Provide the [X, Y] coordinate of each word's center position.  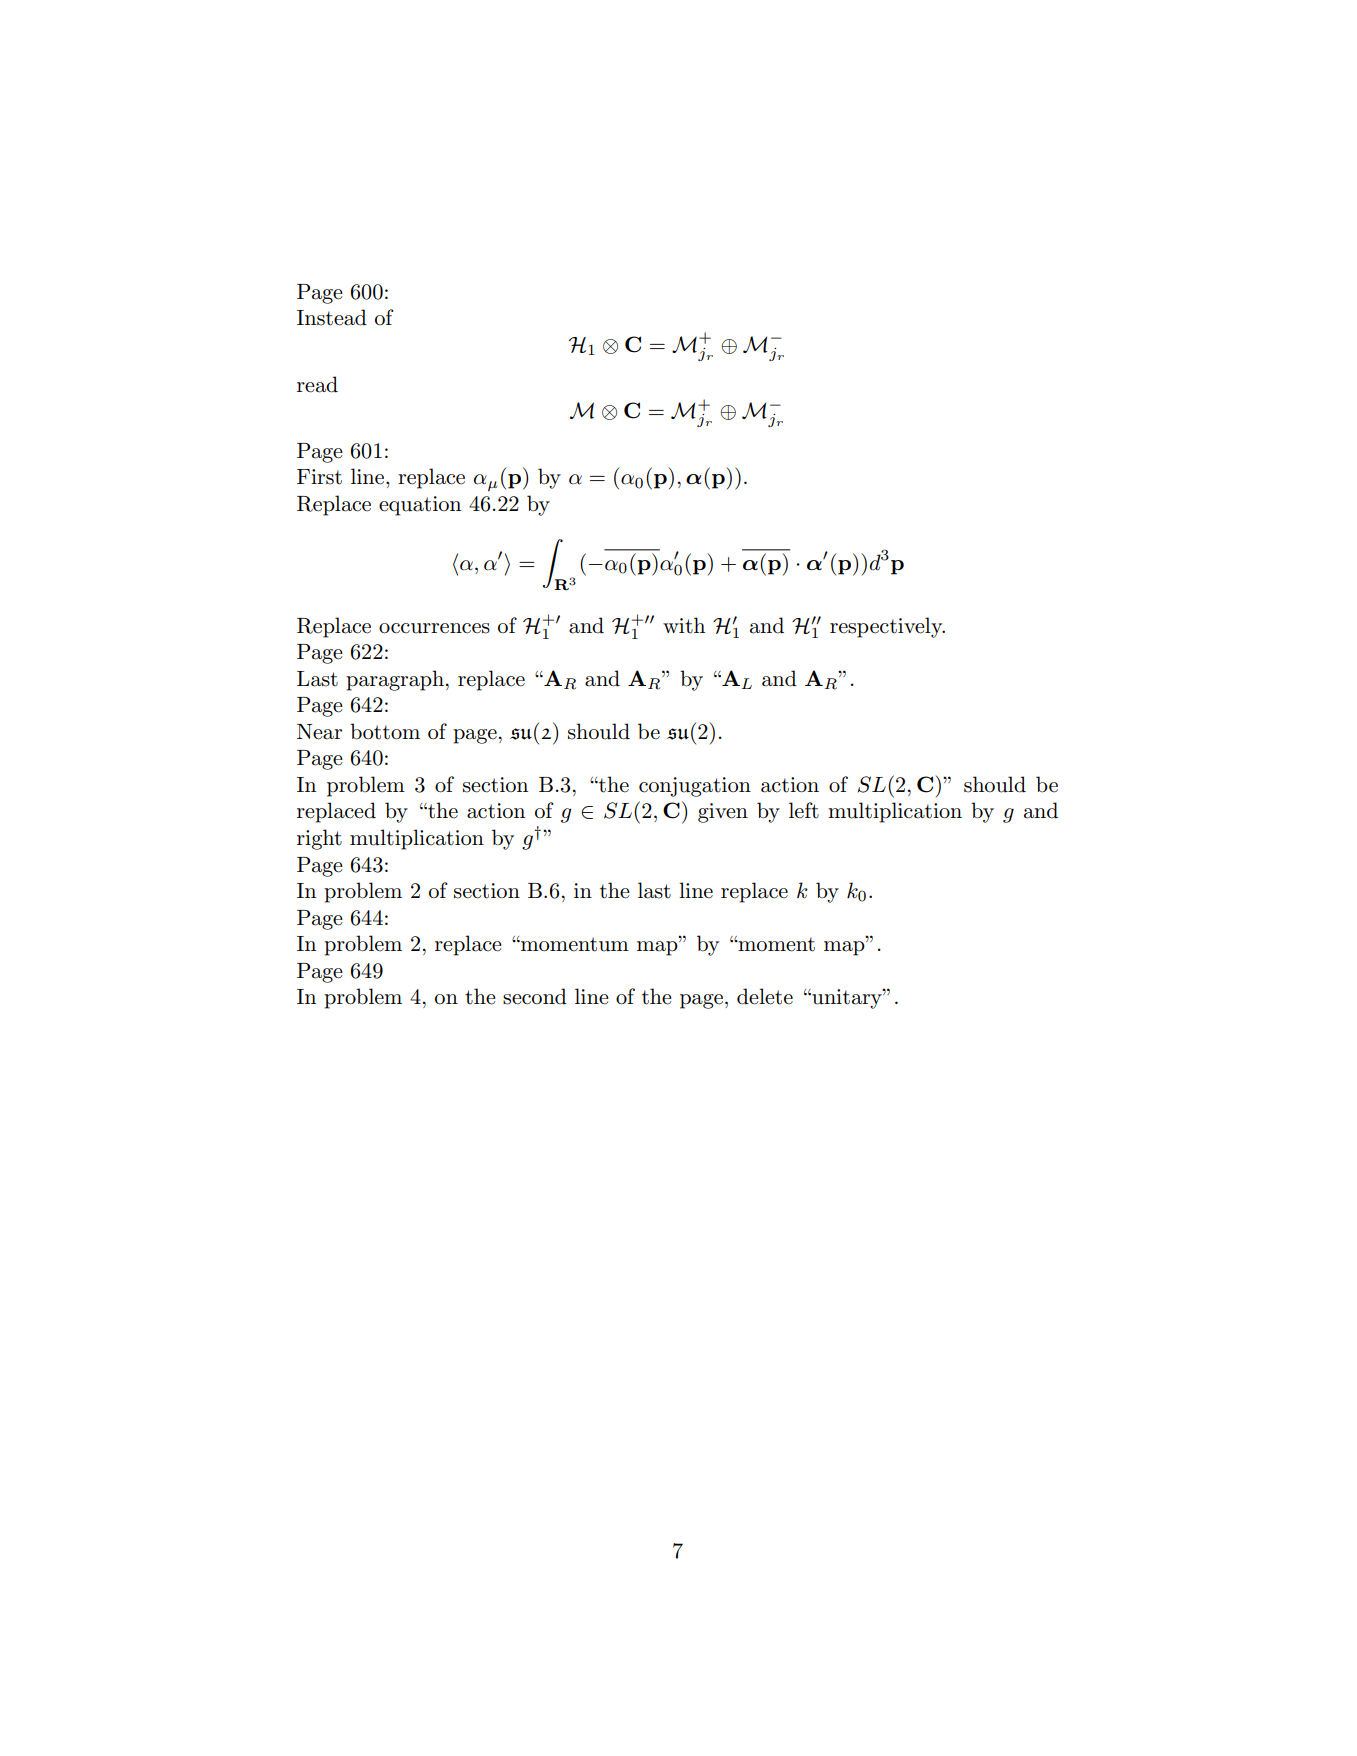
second [535, 996]
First [319, 477]
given [723, 813]
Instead [332, 317]
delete [765, 996]
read [317, 384]
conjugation [695, 787]
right [319, 839]
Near [319, 732]
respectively [887, 627]
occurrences [434, 628]
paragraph [395, 680]
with [684, 625]
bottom [385, 731]
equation [420, 506]
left [804, 810]
